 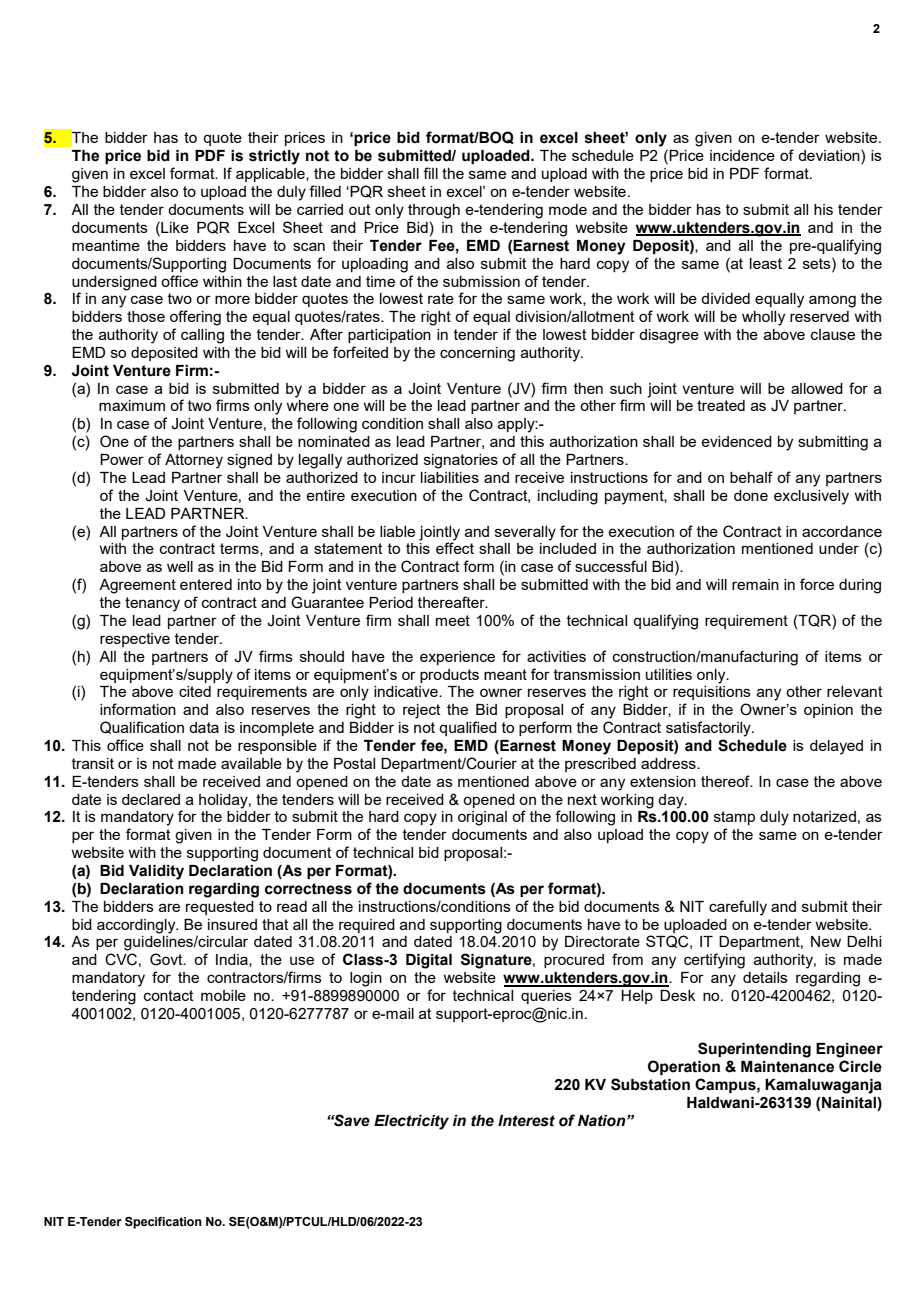 I want to click on Like, so click(x=174, y=227).
